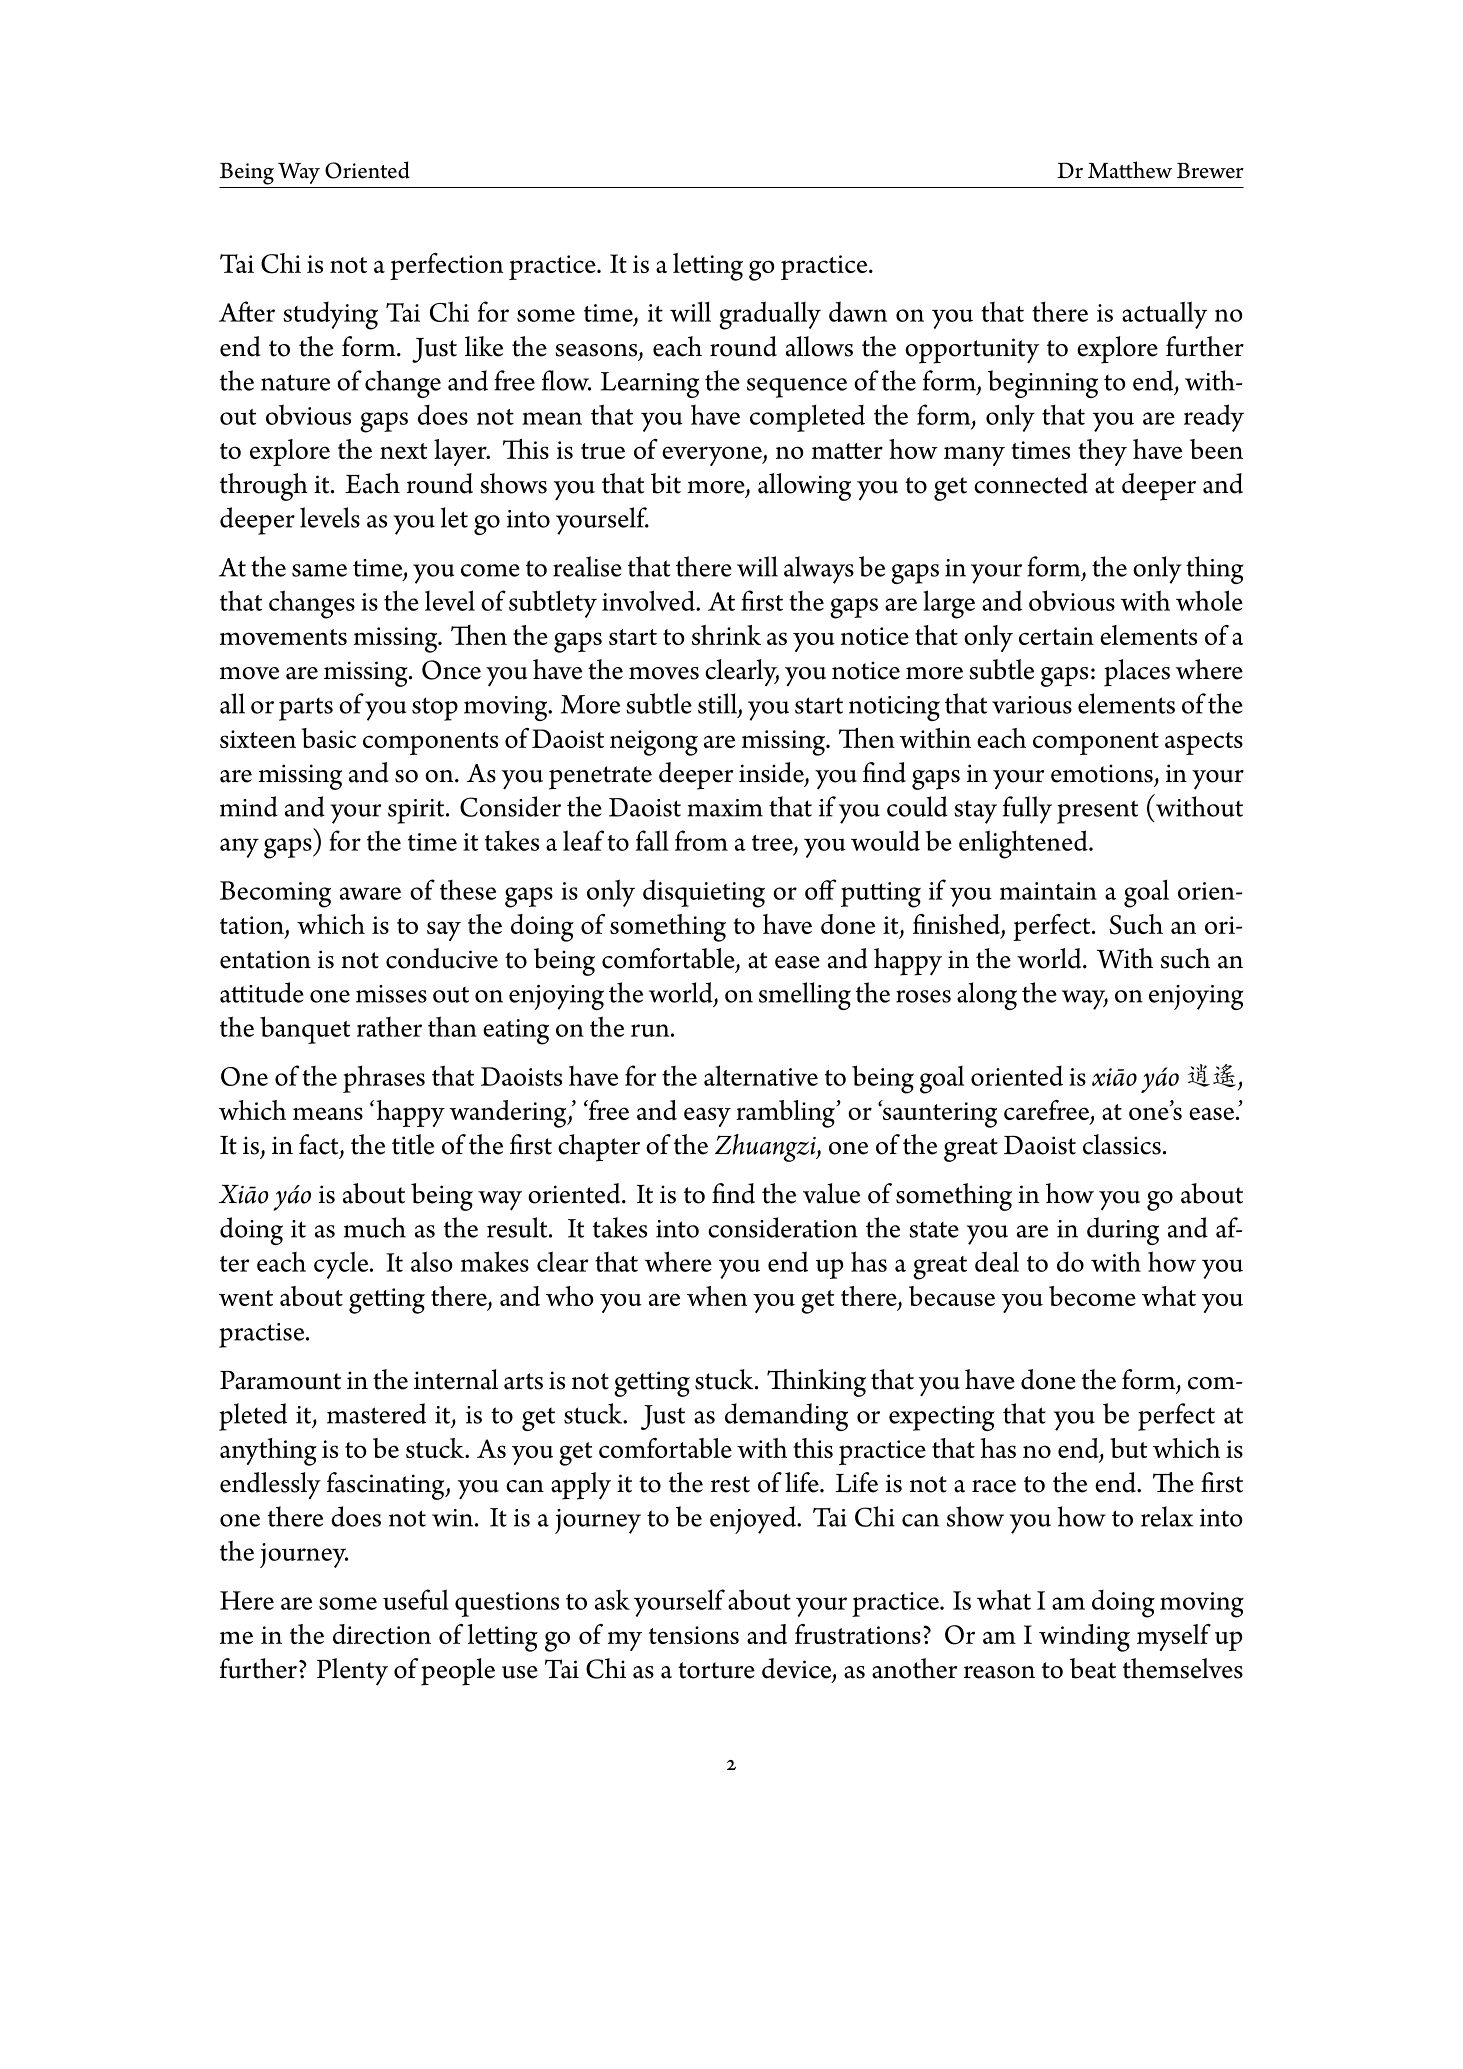 This screenshot has height=2069, width=1463. Describe the element at coordinates (1130, 170) in the screenshot. I see `Matthew` at that location.
